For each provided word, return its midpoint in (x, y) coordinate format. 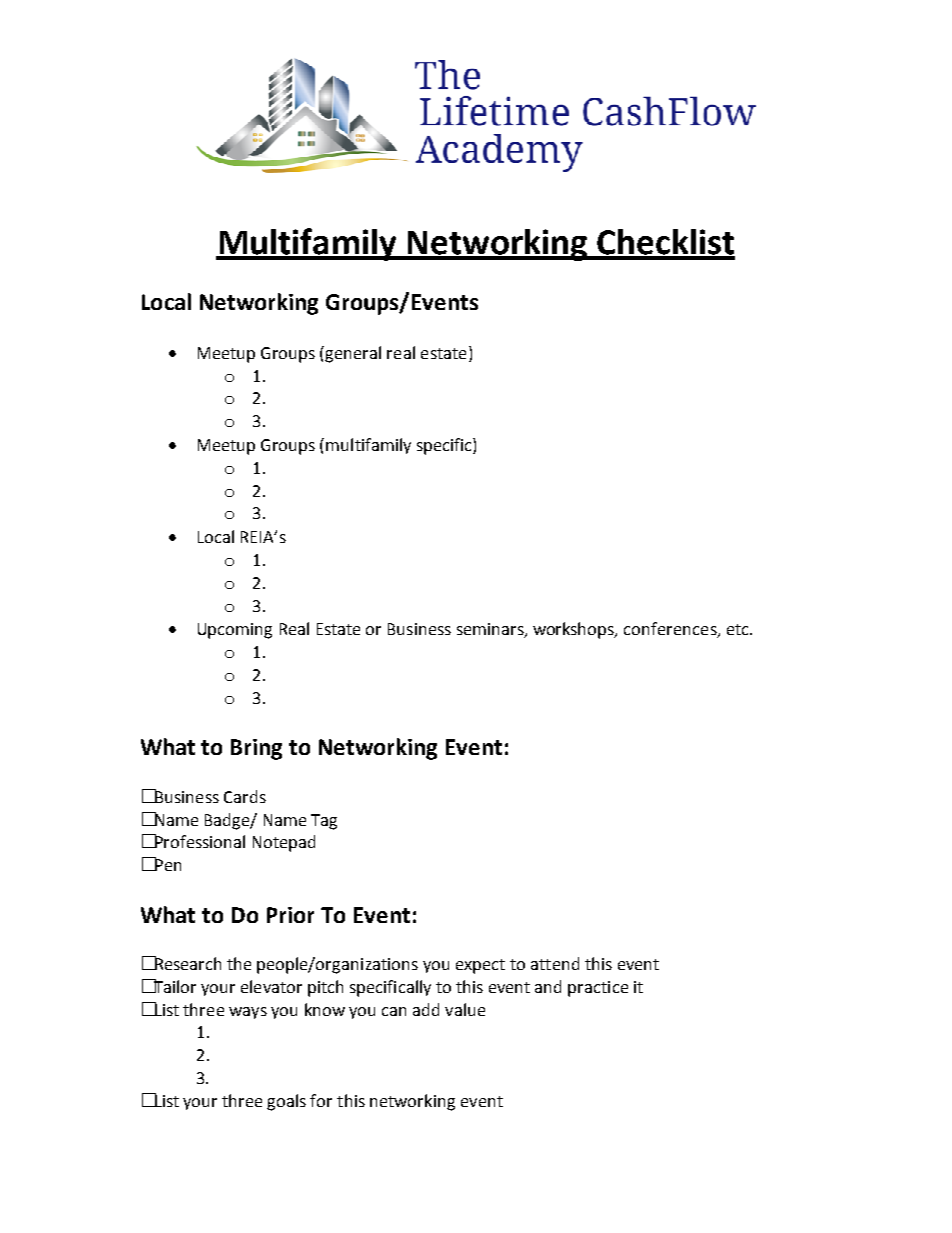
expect (480, 966)
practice (598, 989)
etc (739, 629)
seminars (491, 630)
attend (555, 963)
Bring (256, 749)
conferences (671, 630)
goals (286, 1102)
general (353, 354)
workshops (575, 630)
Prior (290, 915)
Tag (324, 822)
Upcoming (235, 631)
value (465, 1009)
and (548, 986)
